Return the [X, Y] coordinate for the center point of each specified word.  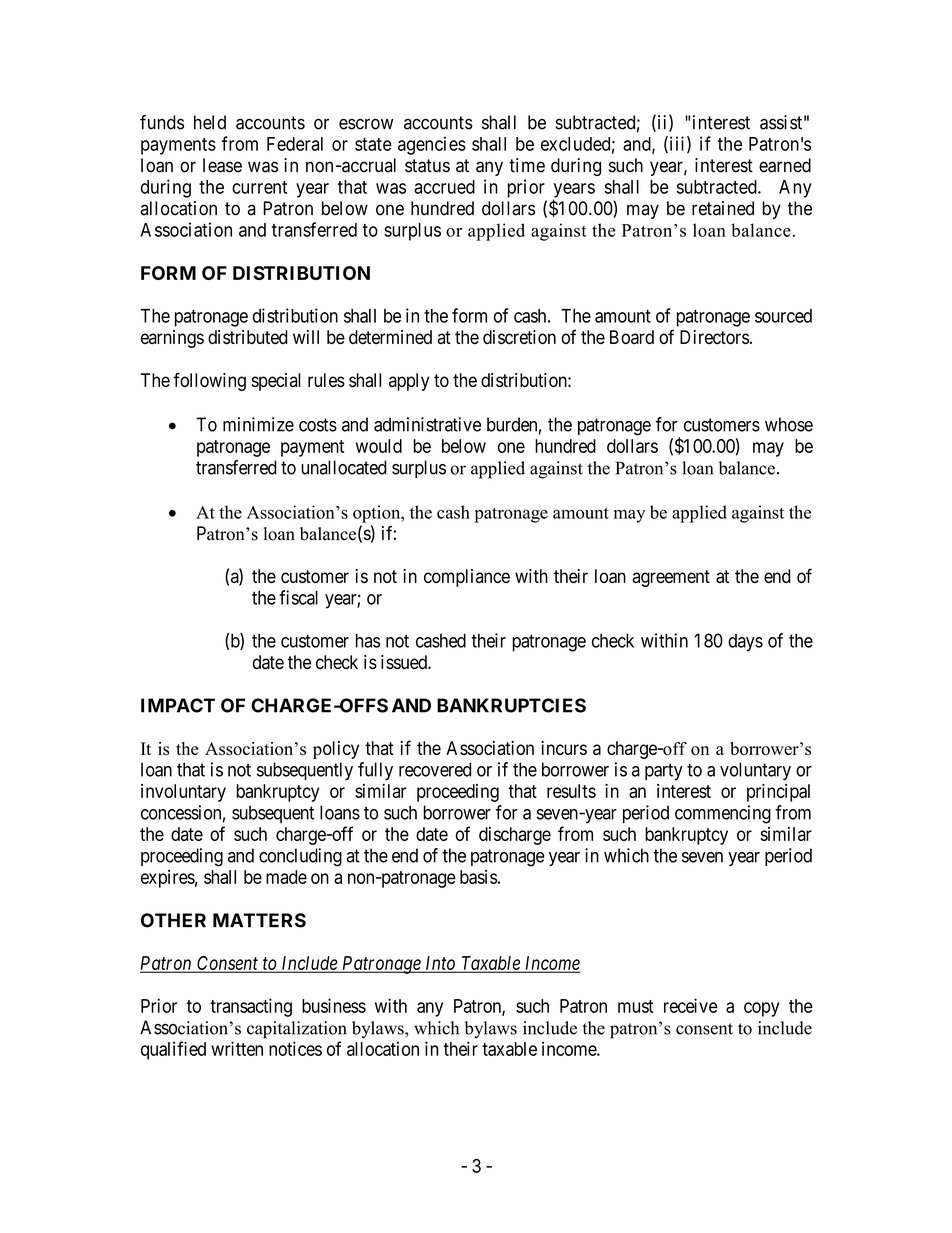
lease [222, 165]
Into [440, 964]
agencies [432, 145]
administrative [427, 424]
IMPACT [178, 705]
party [664, 772]
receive [690, 1005]
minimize [258, 424]
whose [789, 424]
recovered [435, 769]
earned [785, 165]
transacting [251, 1007]
